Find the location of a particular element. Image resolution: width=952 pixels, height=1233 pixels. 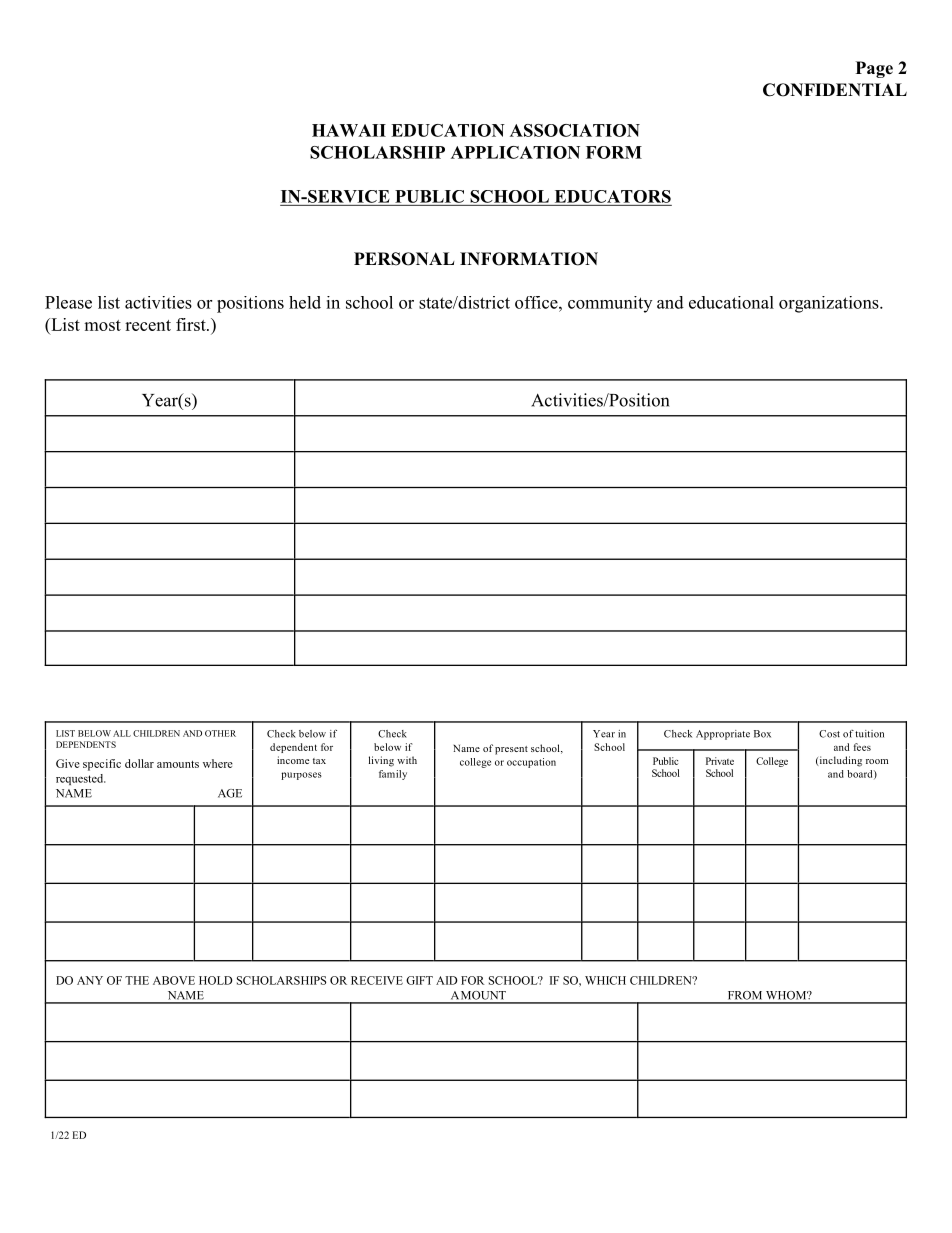

Box is located at coordinates (762, 734).
